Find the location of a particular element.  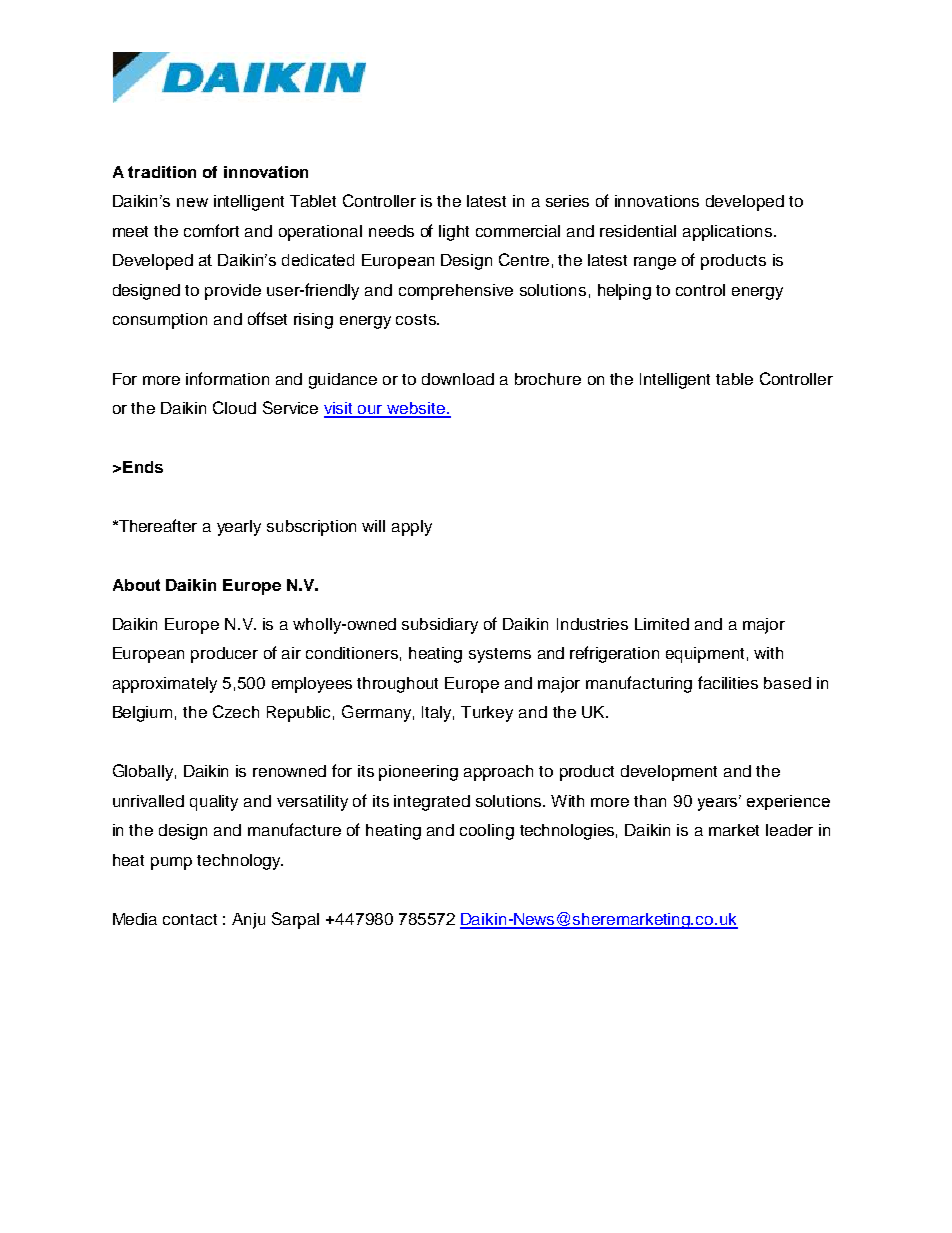

light is located at coordinates (454, 233).
